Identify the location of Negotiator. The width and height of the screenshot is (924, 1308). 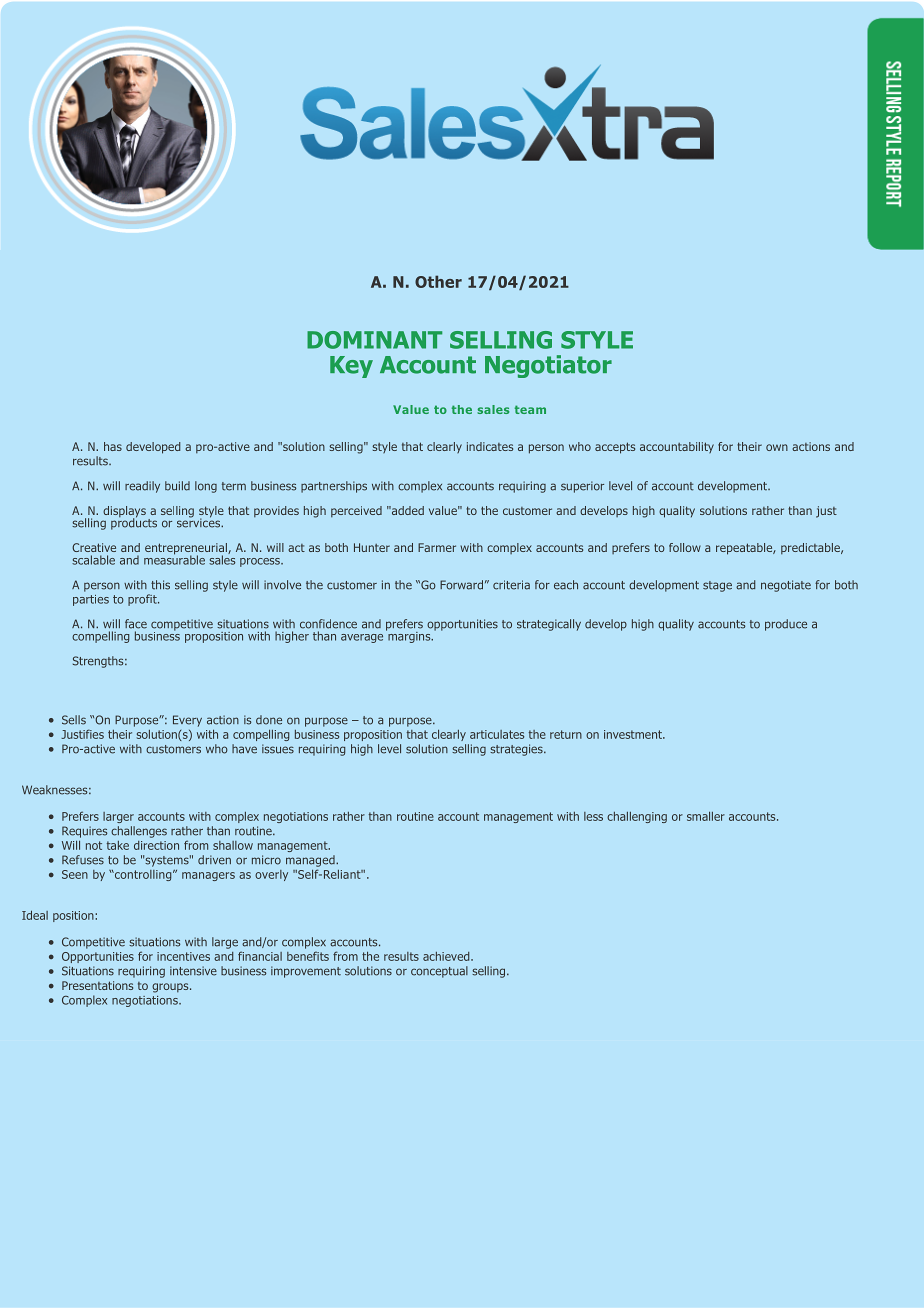
(548, 366).
